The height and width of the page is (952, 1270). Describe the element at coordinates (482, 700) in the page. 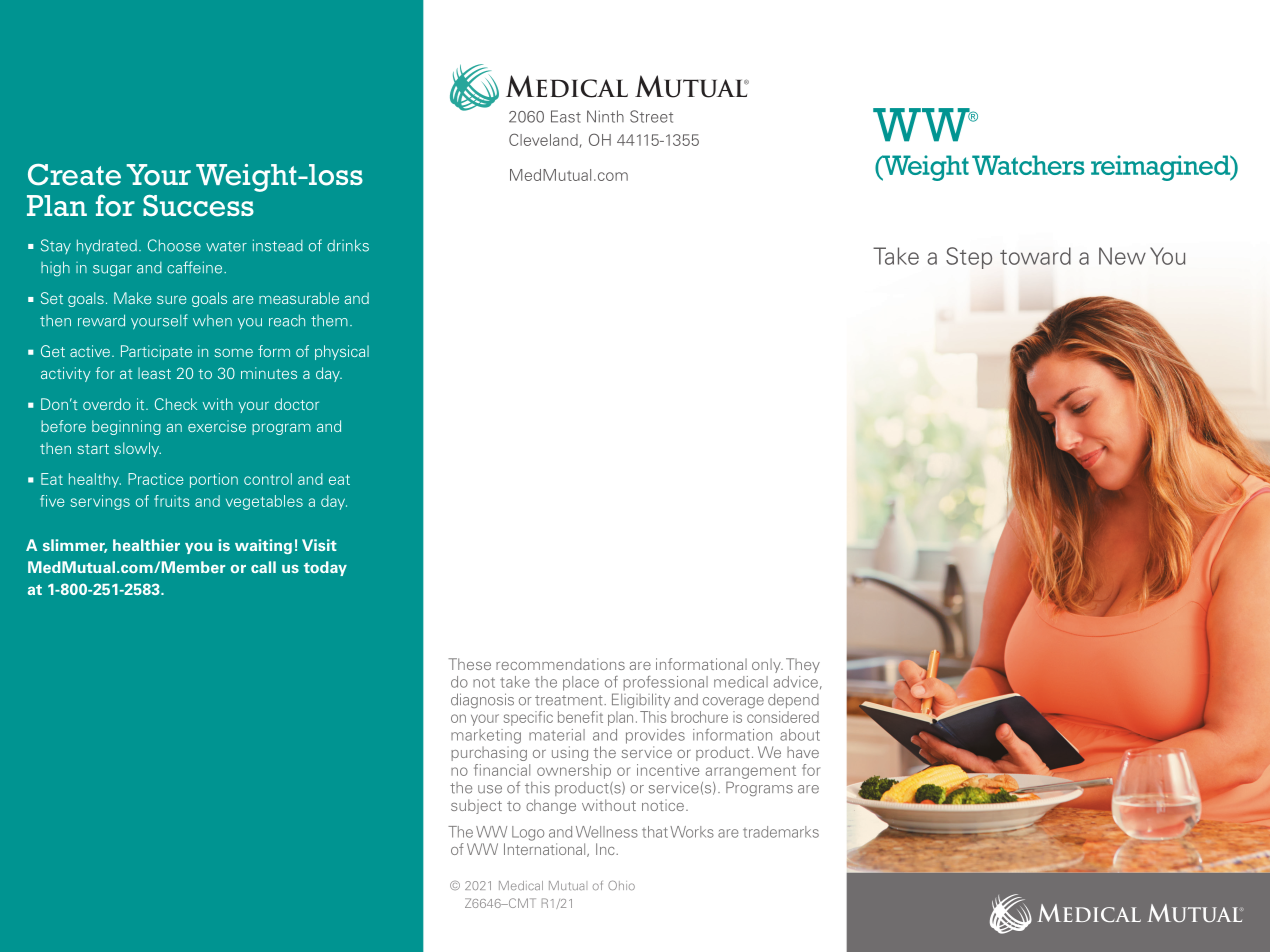

I see `diagnosis` at that location.
